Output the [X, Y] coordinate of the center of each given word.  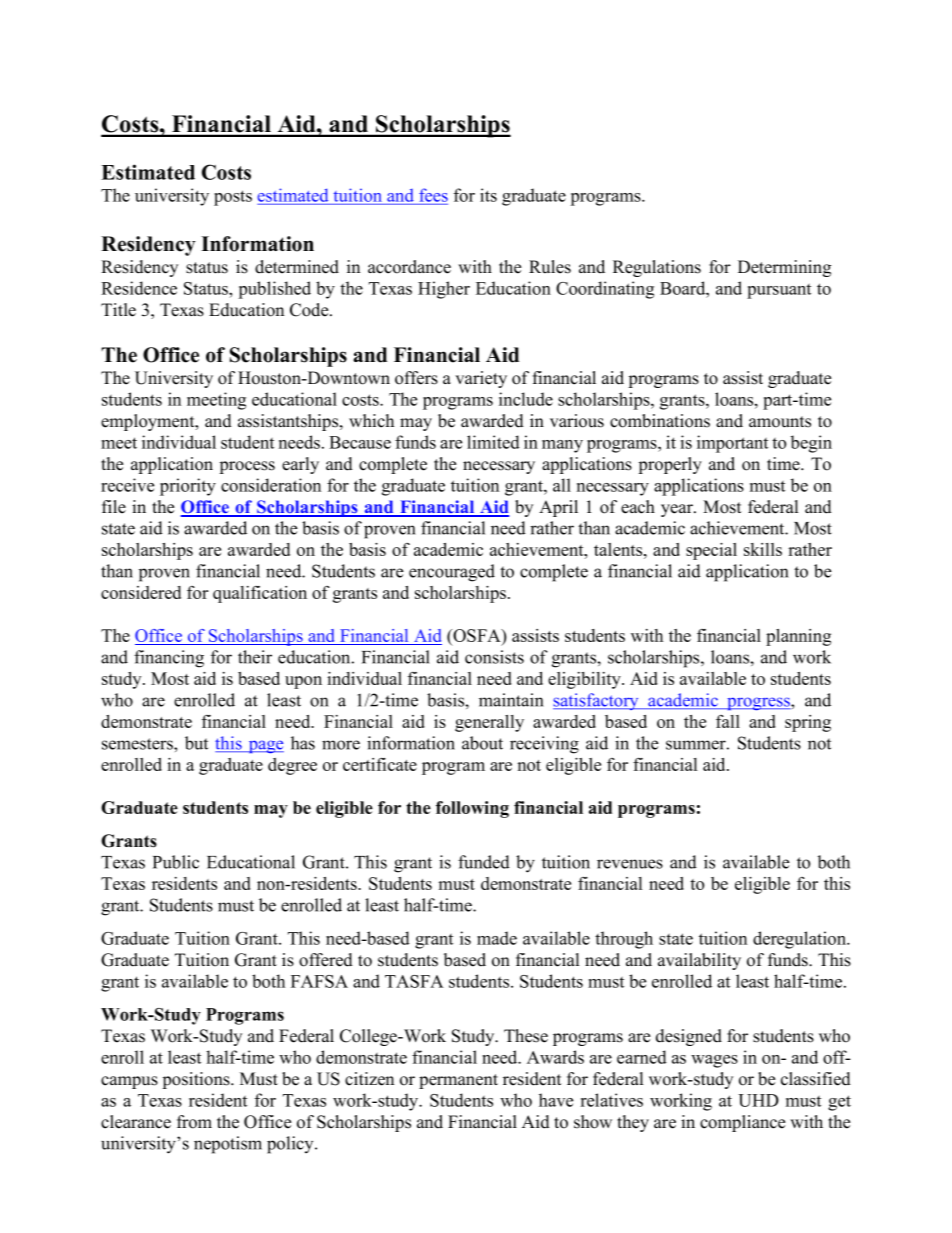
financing [169, 659]
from [194, 1122]
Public [176, 862]
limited [493, 442]
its [488, 195]
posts [233, 198]
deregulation [801, 940]
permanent [458, 1081]
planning [798, 637]
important [732, 444]
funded [484, 862]
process [247, 467]
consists [494, 657]
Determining [784, 268]
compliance [742, 1123]
